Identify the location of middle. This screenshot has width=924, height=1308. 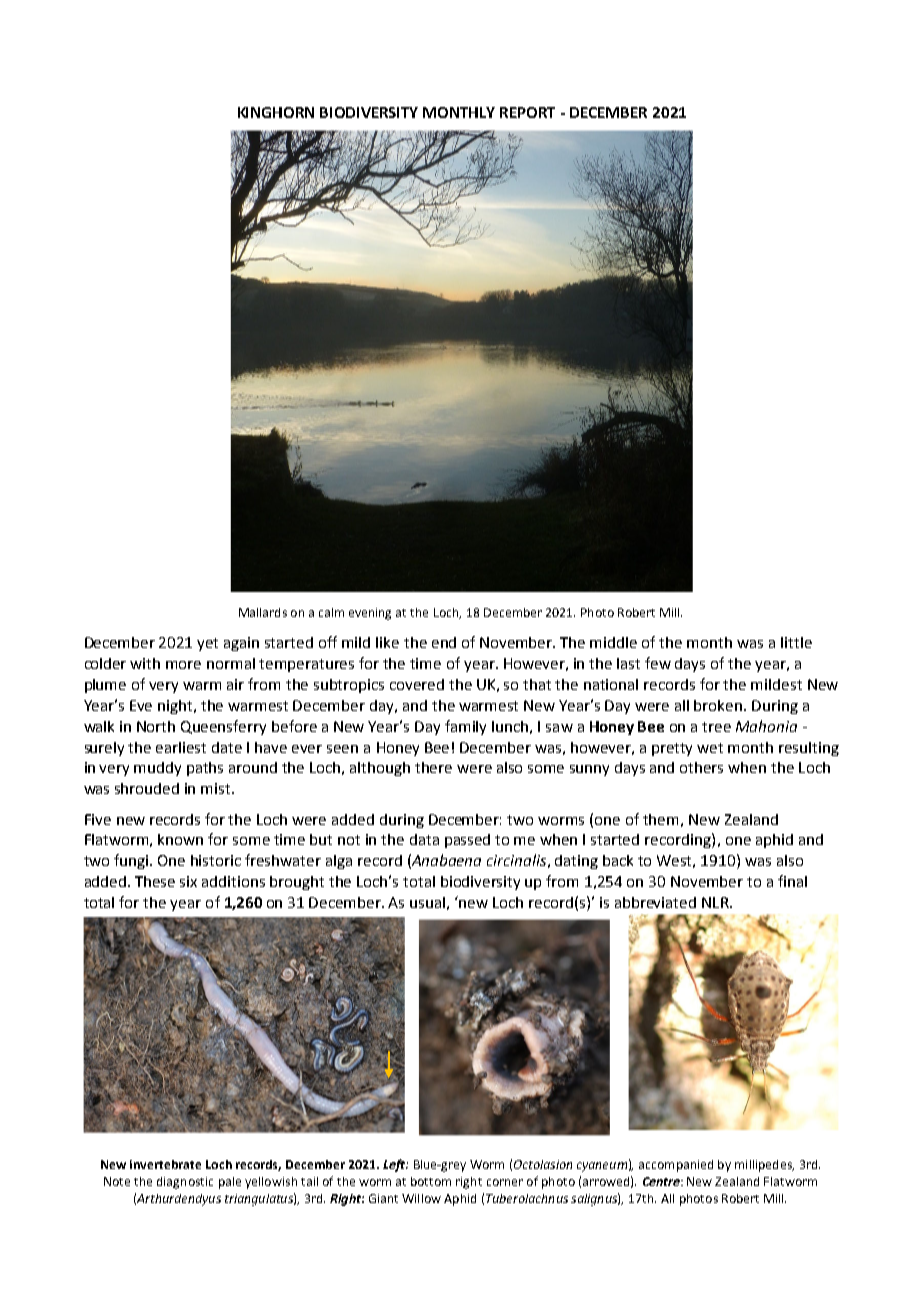
(613, 642).
